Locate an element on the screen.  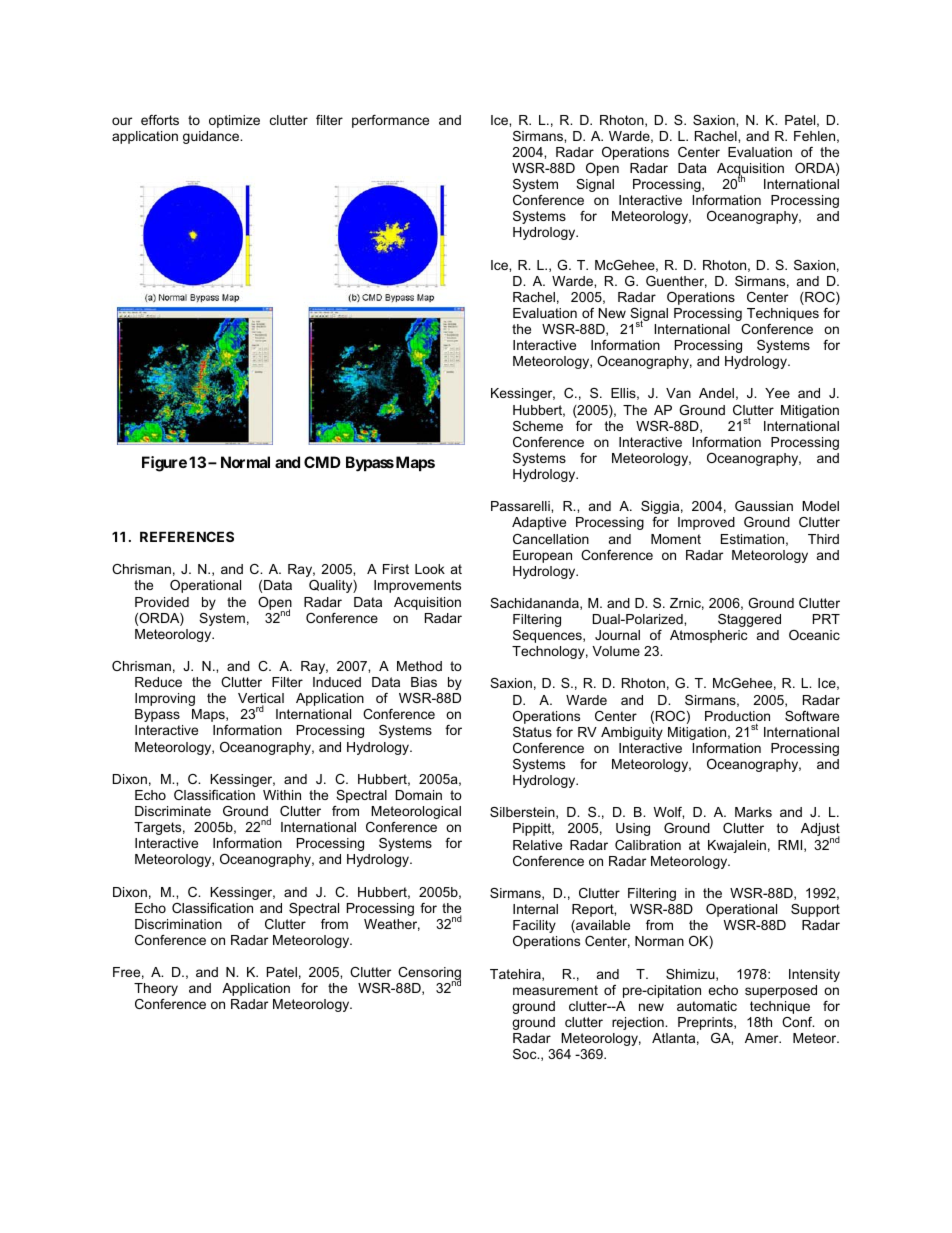
performance is located at coordinates (390, 121).
